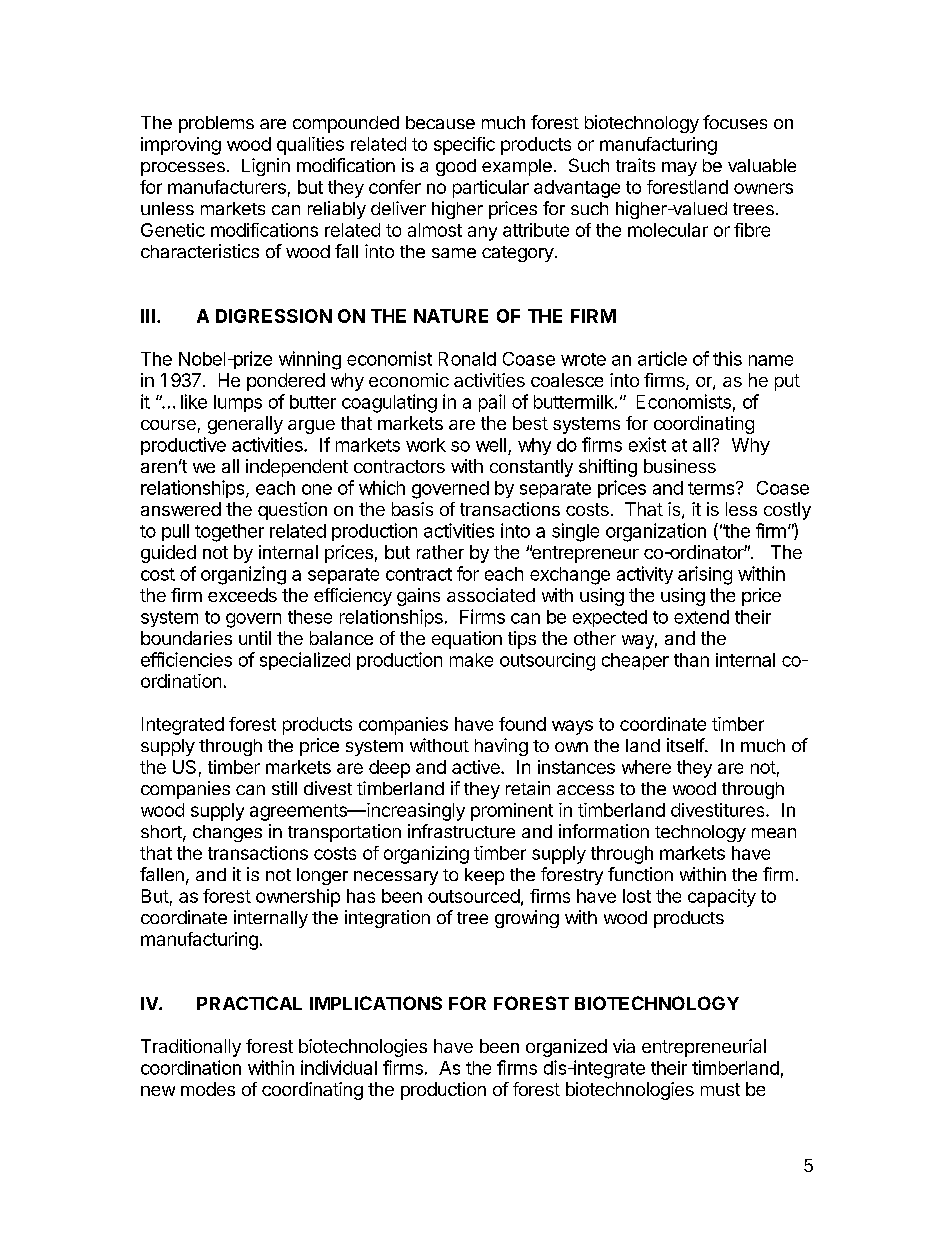  What do you see at coordinates (216, 124) in the screenshot?
I see `problems` at bounding box center [216, 124].
